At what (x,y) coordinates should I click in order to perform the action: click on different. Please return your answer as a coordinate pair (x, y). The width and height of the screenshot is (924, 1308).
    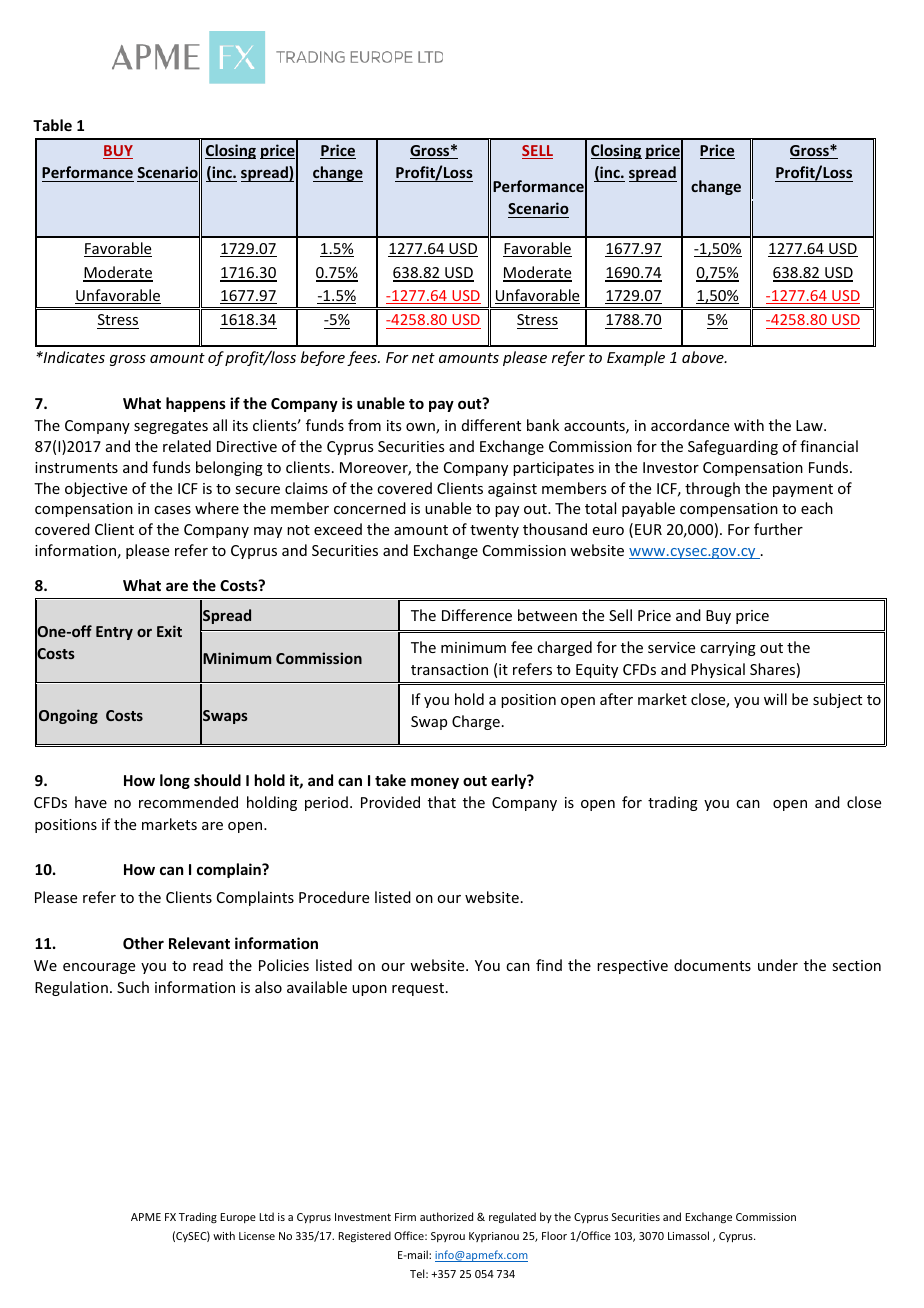
    Looking at the image, I should click on (491, 425).
